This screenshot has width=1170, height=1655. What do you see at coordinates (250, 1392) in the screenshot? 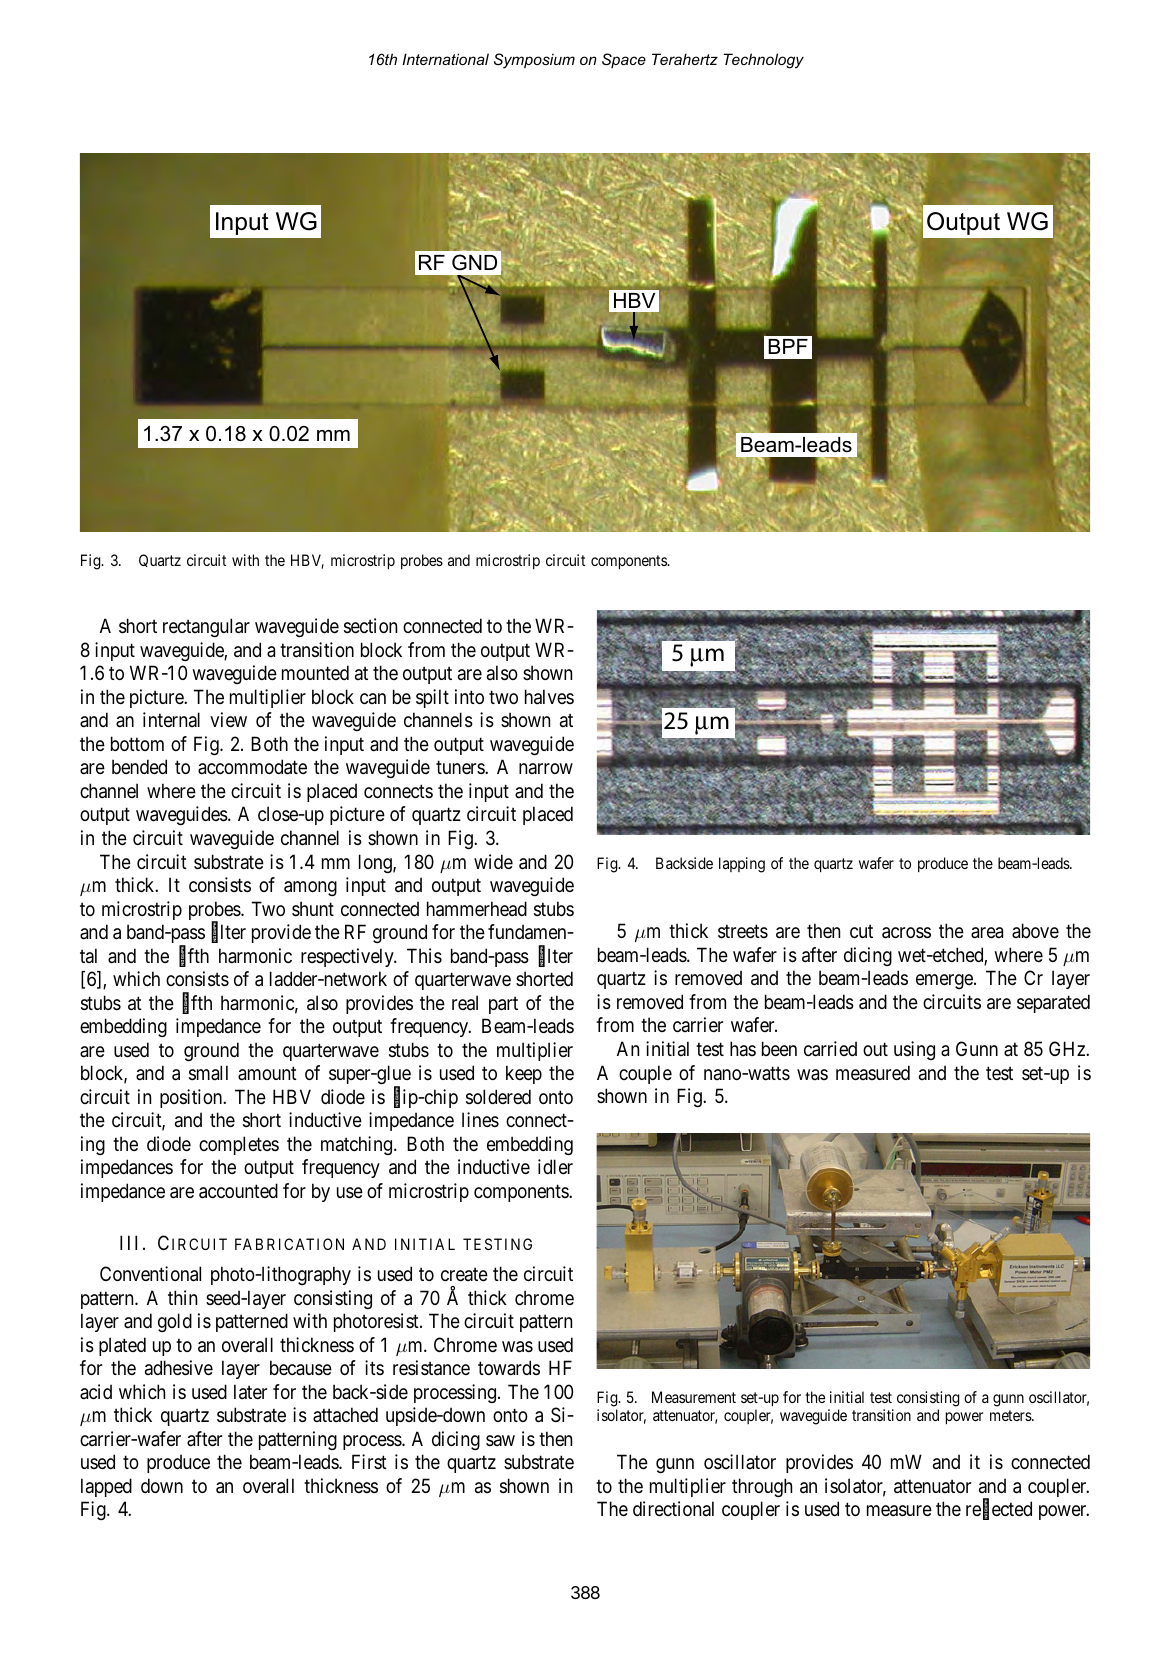
I see `later` at bounding box center [250, 1392].
